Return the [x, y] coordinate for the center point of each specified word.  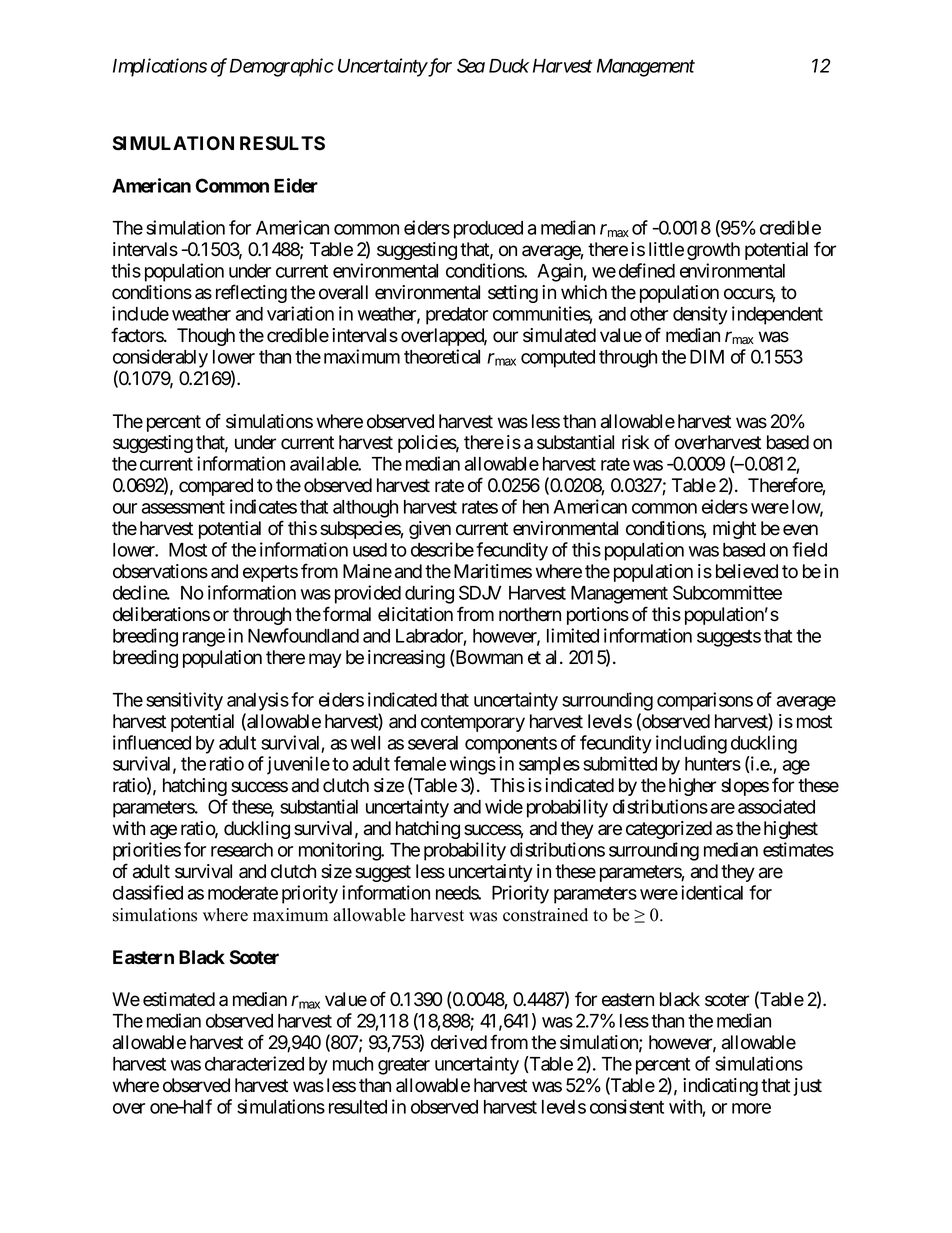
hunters [713, 764]
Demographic [282, 67]
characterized [254, 1063]
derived [459, 1042]
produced [488, 230]
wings [473, 767]
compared [216, 487]
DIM [707, 357]
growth [713, 251]
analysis [258, 701]
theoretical [442, 356]
